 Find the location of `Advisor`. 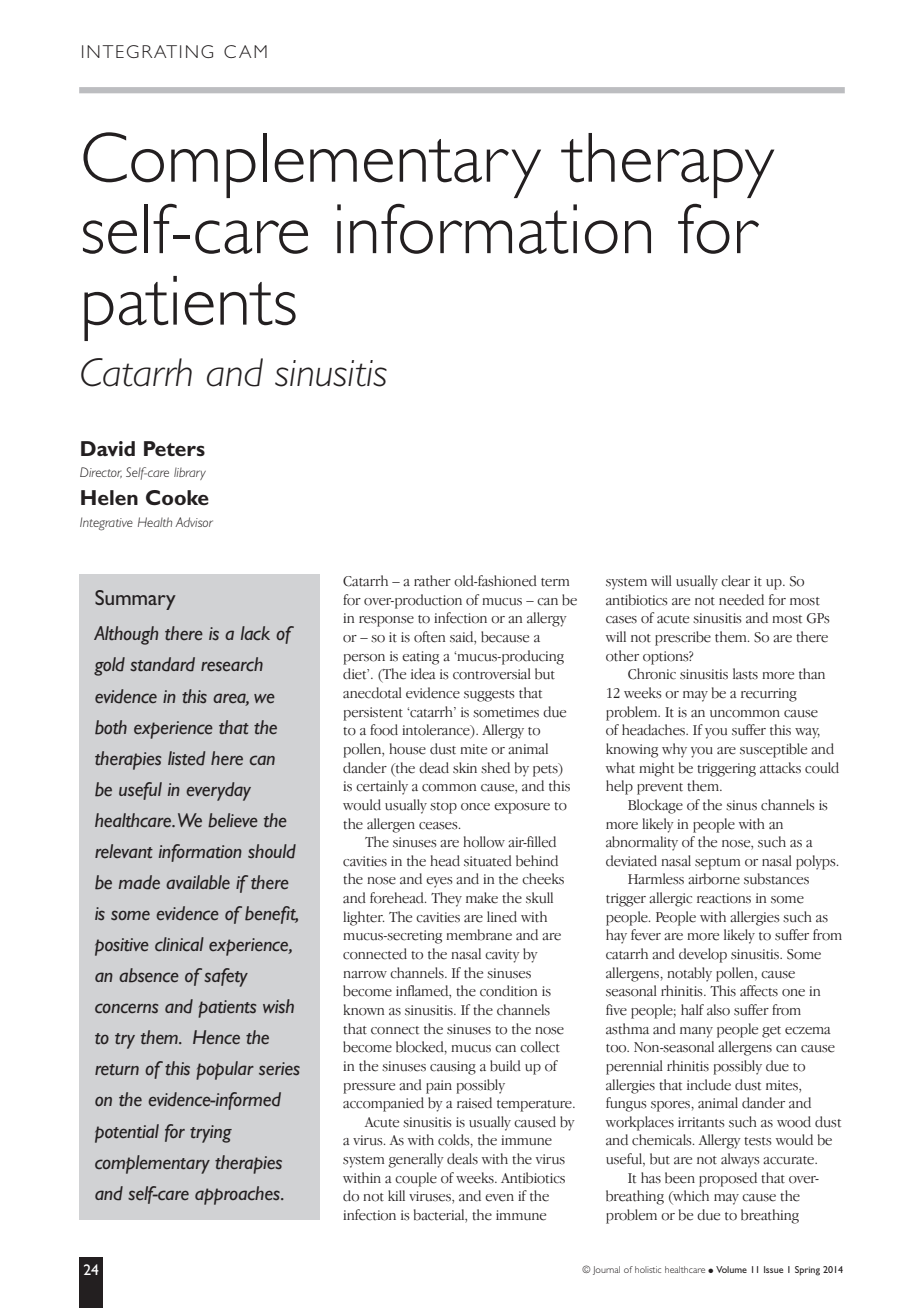

Advisor is located at coordinates (194, 522).
